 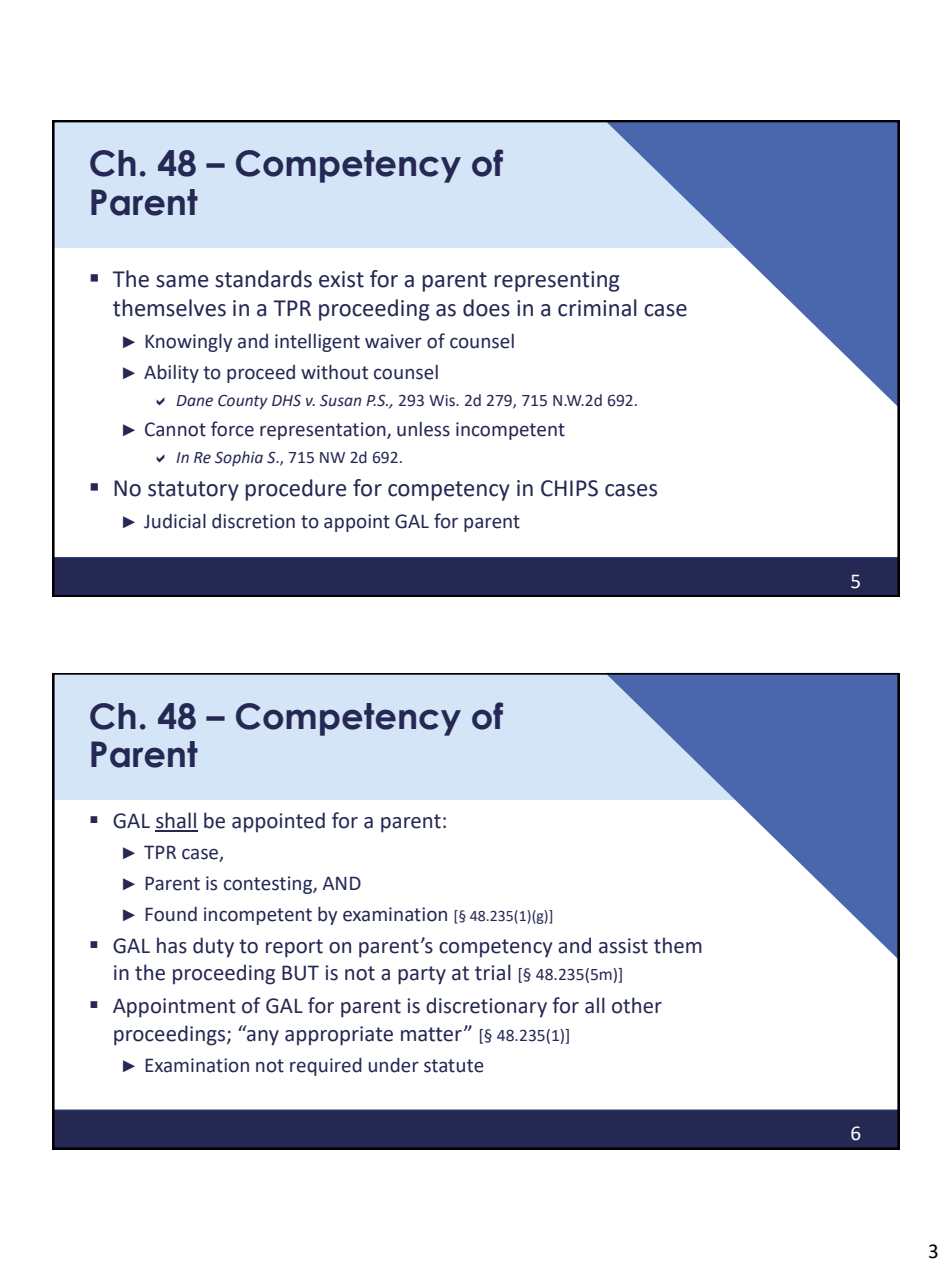 What do you see at coordinates (637, 1005) in the document?
I see `other` at bounding box center [637, 1005].
